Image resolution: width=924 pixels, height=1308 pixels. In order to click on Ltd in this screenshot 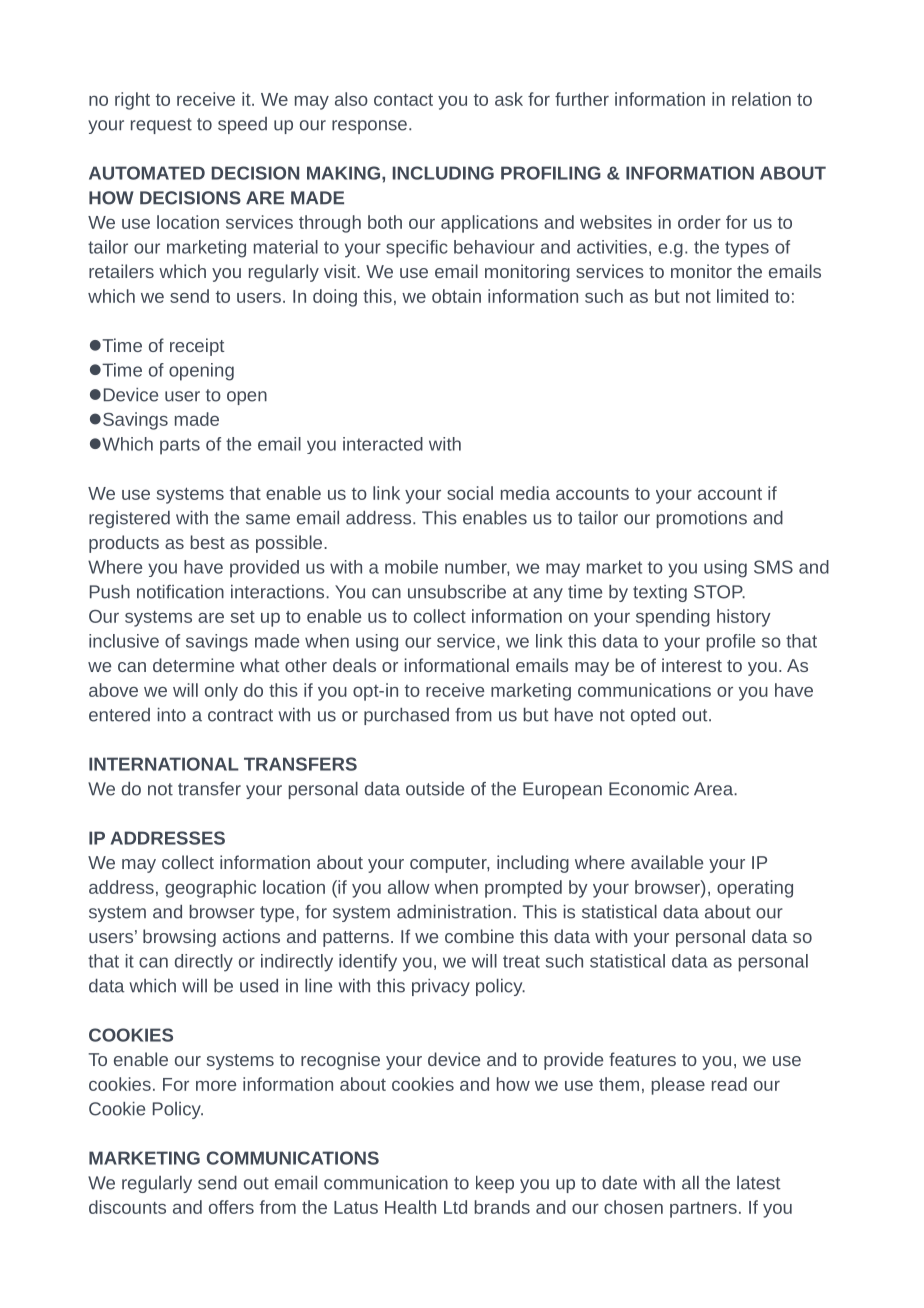, I will do `click(455, 1207)`.
